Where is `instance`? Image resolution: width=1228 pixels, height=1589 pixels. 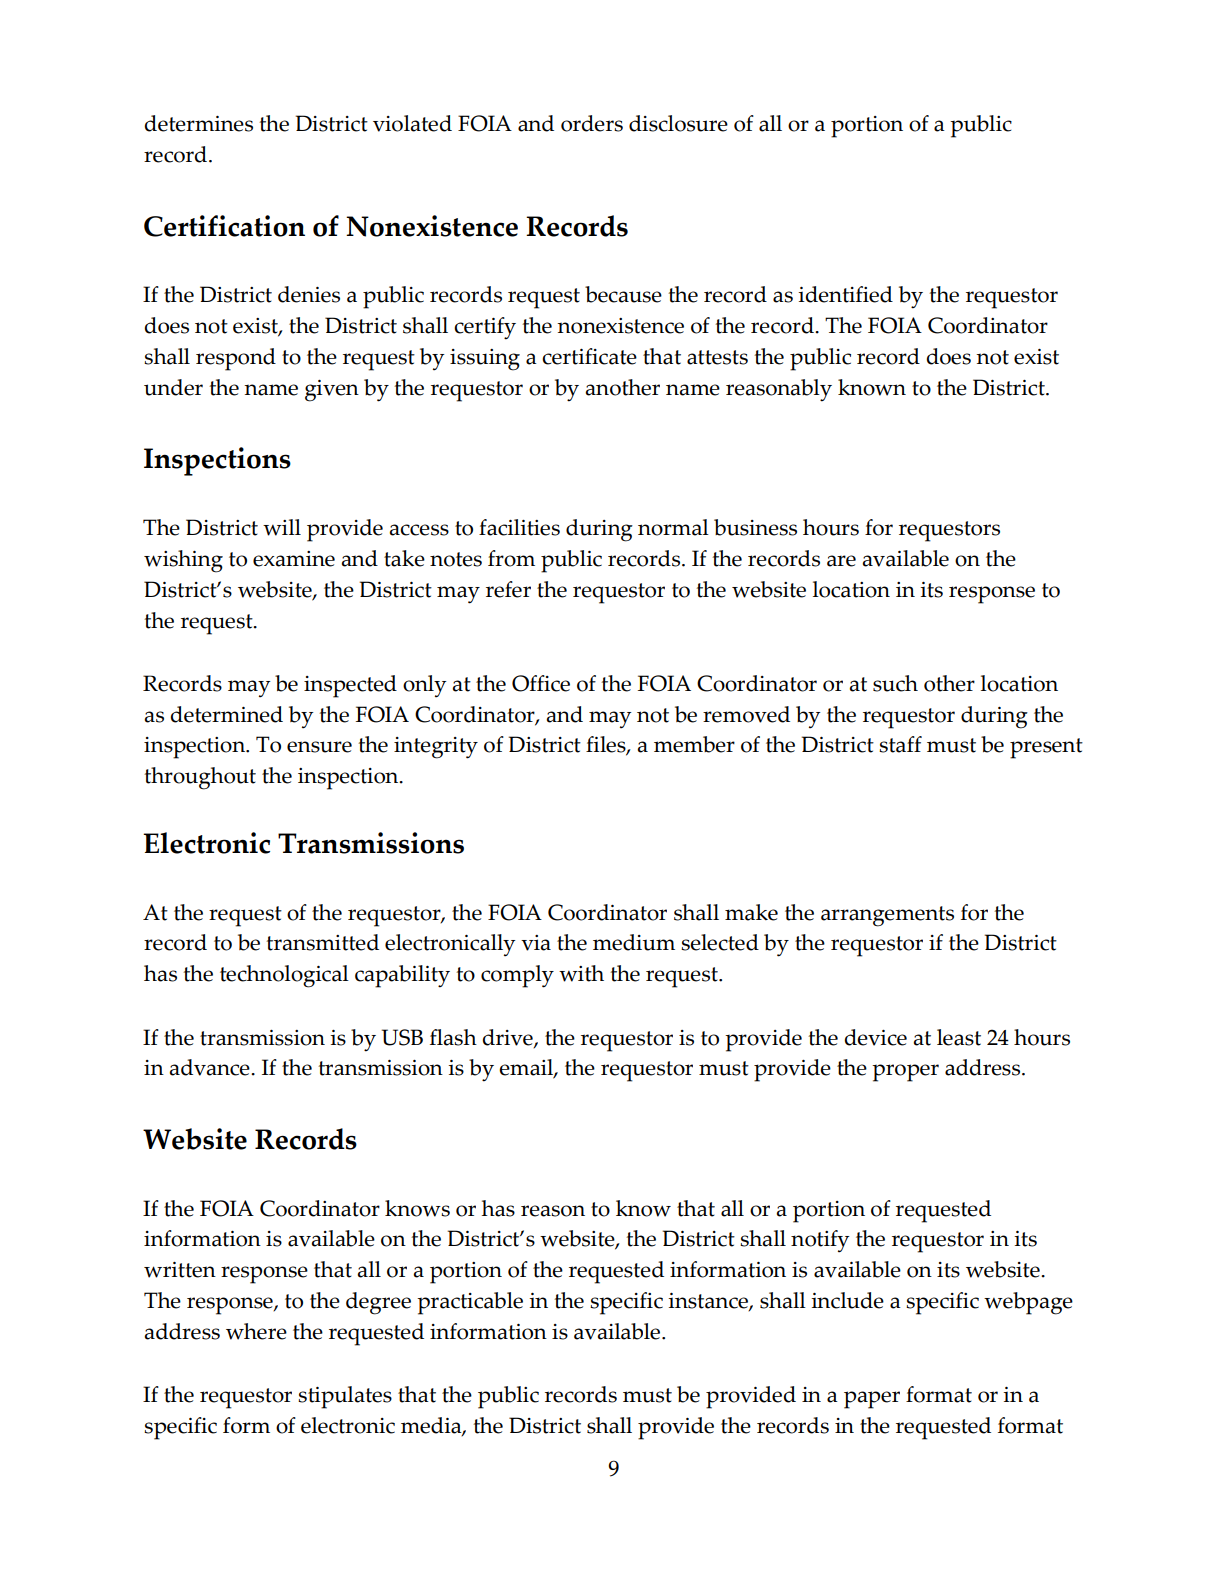 instance is located at coordinates (709, 1302).
